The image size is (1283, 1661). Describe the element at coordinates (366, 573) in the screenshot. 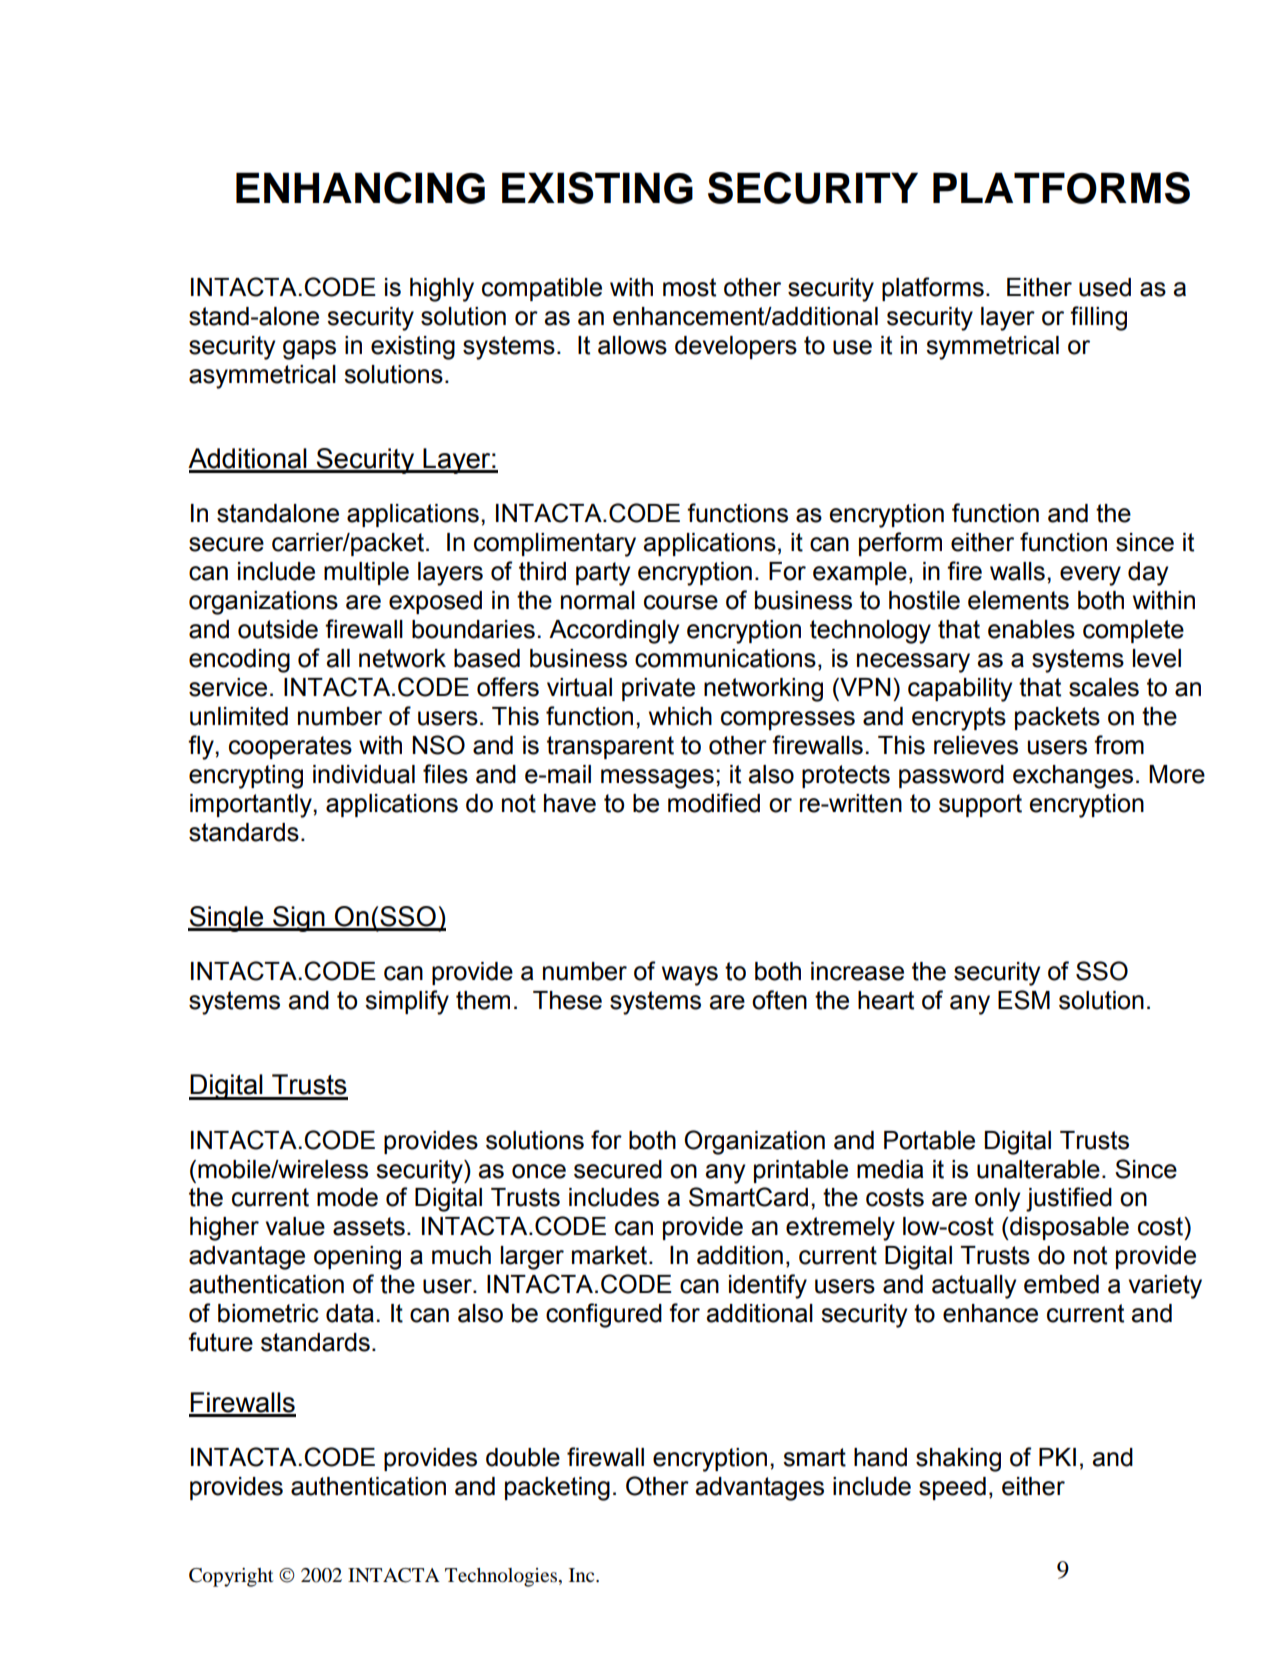

I see `multiple` at that location.
